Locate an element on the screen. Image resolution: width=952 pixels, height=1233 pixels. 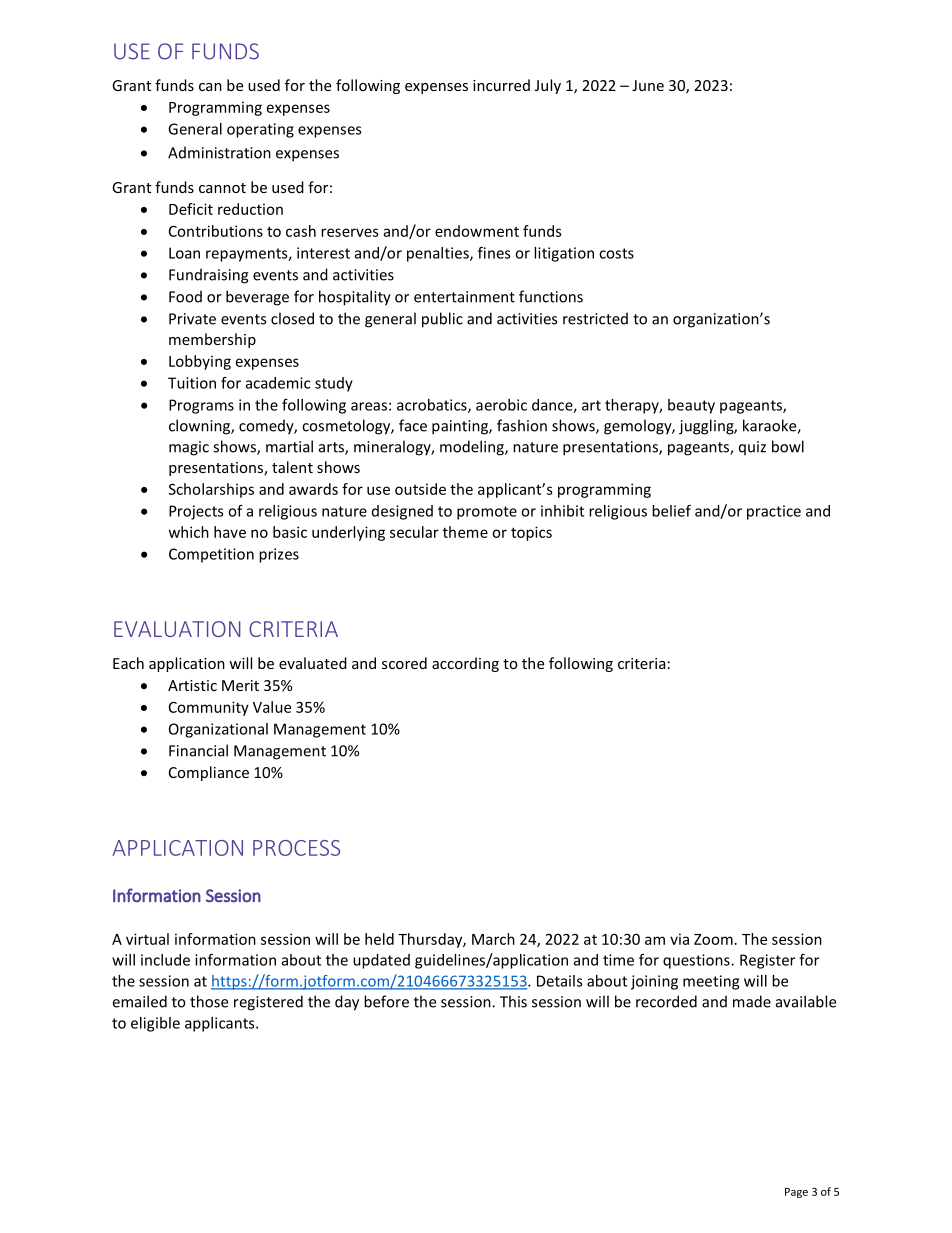
meeting is located at coordinates (711, 982).
